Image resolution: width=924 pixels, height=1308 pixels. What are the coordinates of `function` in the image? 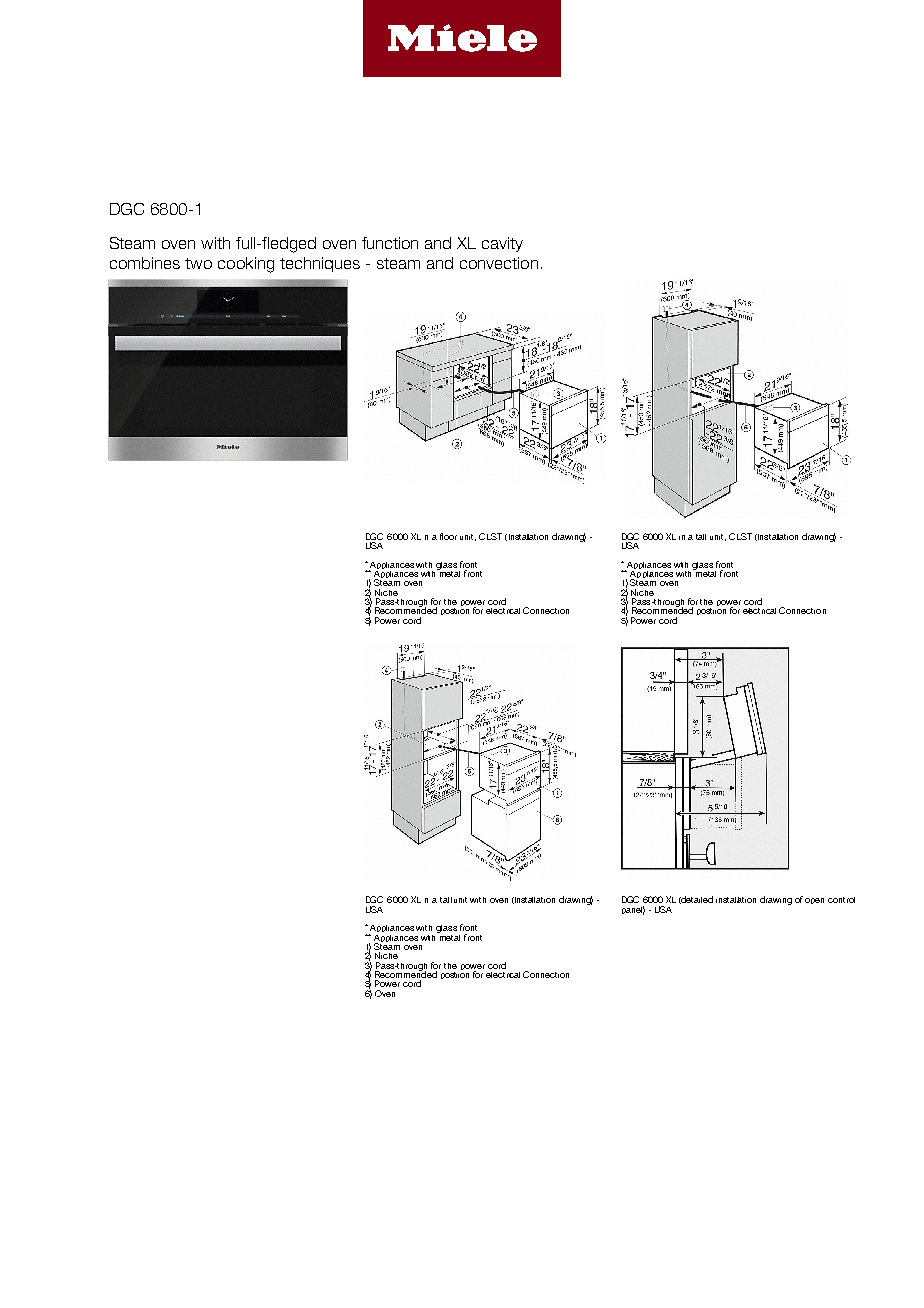 It's located at (390, 243).
